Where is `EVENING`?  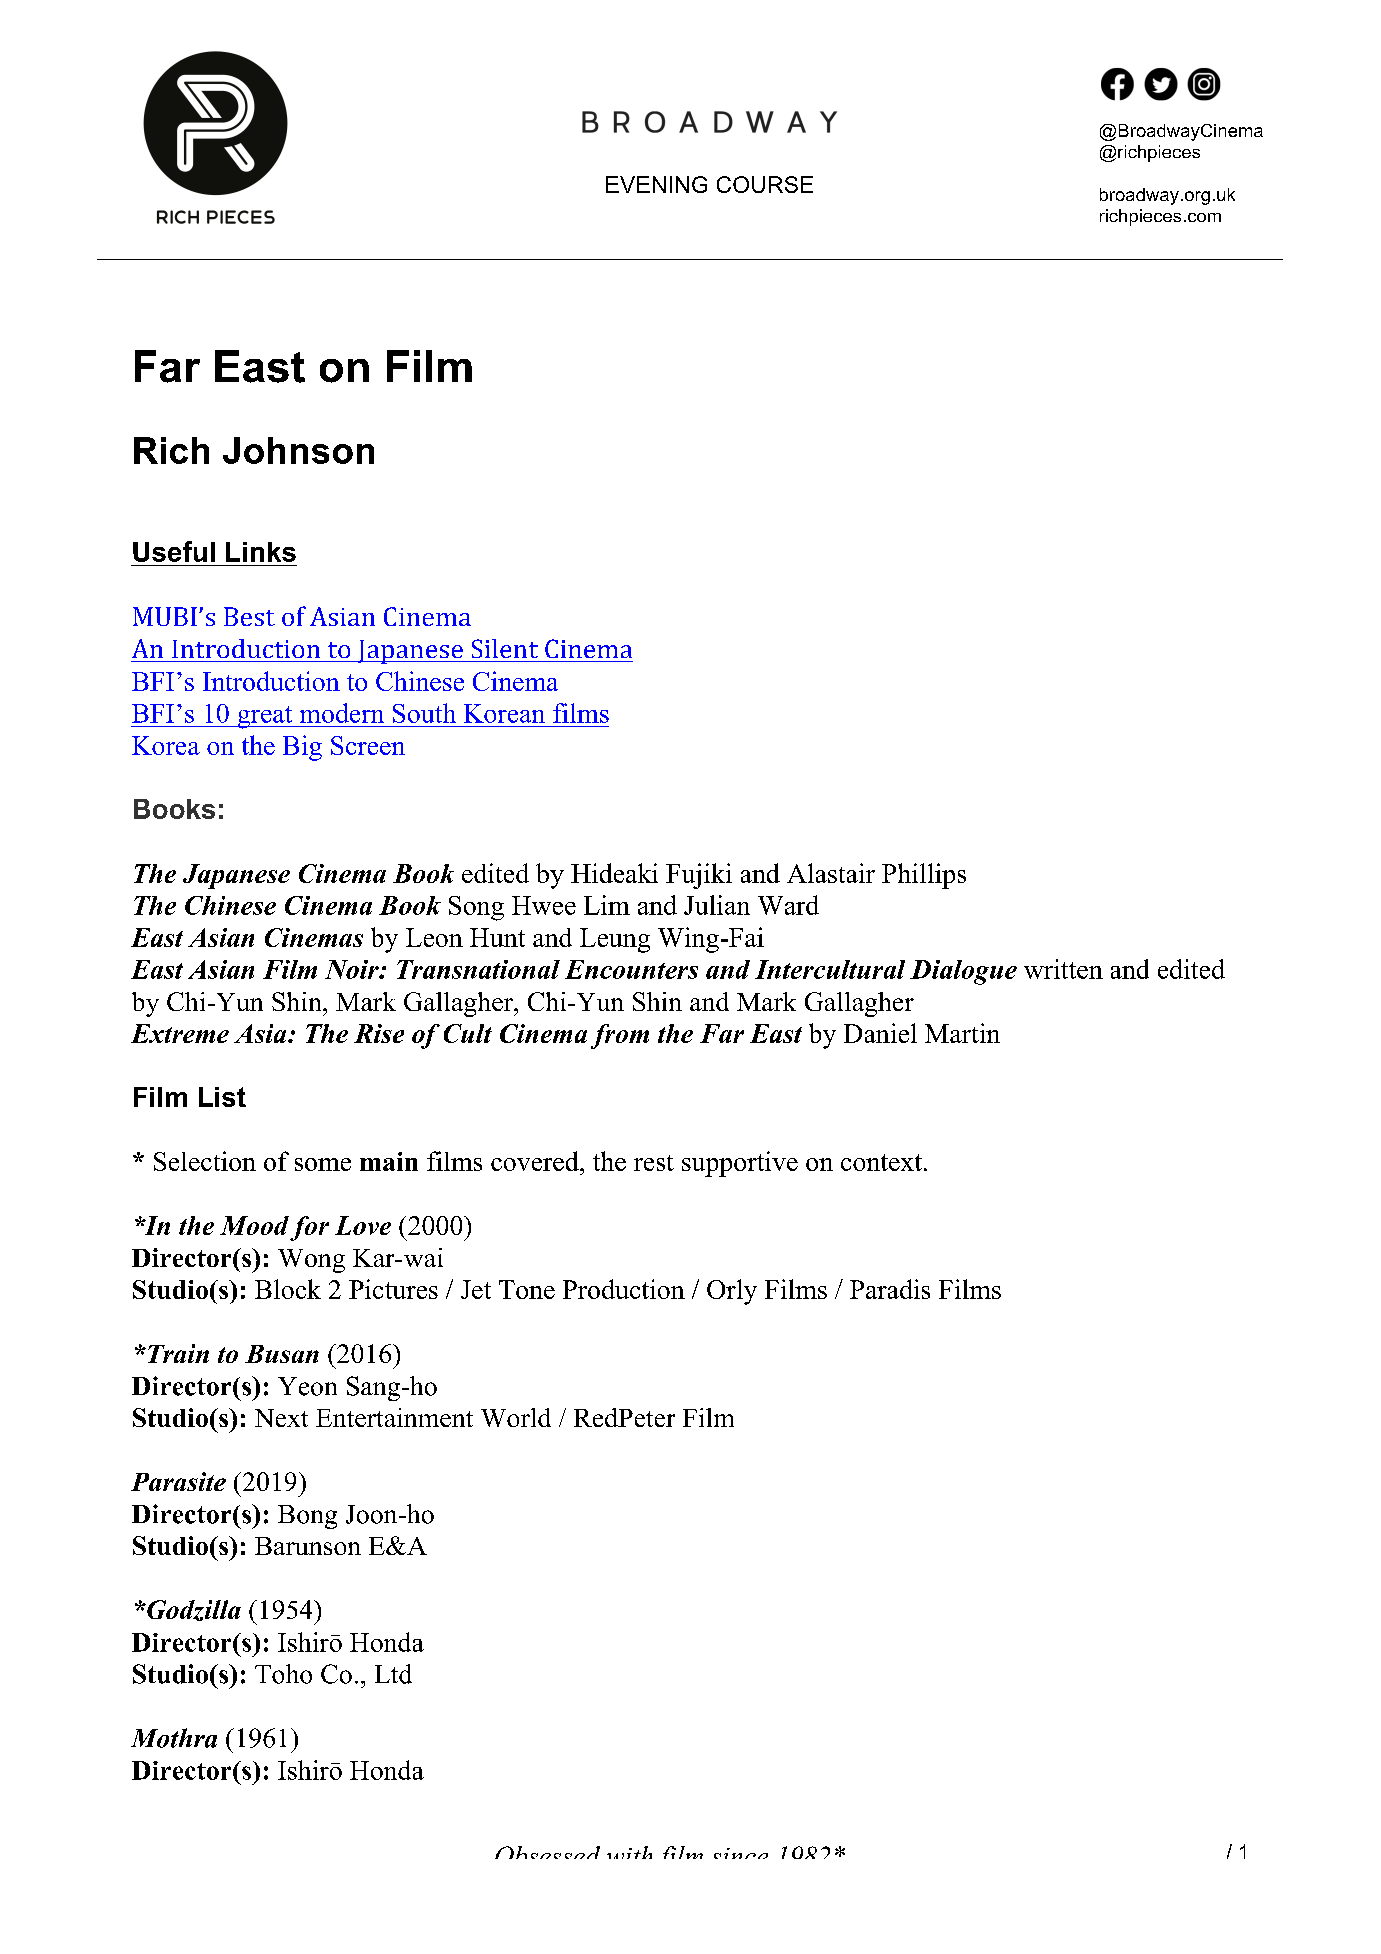
EVENING is located at coordinates (656, 184).
